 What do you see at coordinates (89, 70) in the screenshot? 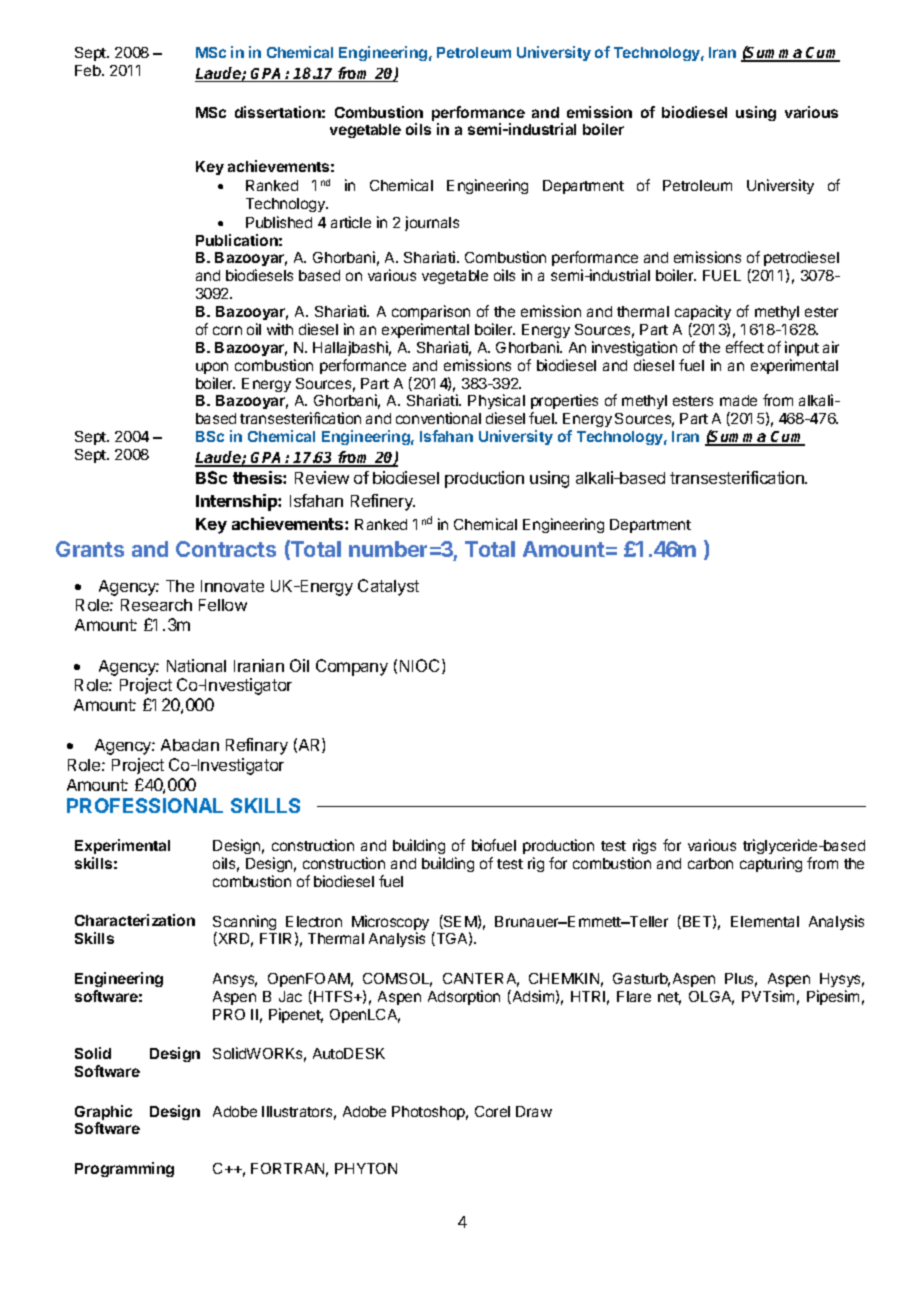
I see `Feb` at bounding box center [89, 70].
